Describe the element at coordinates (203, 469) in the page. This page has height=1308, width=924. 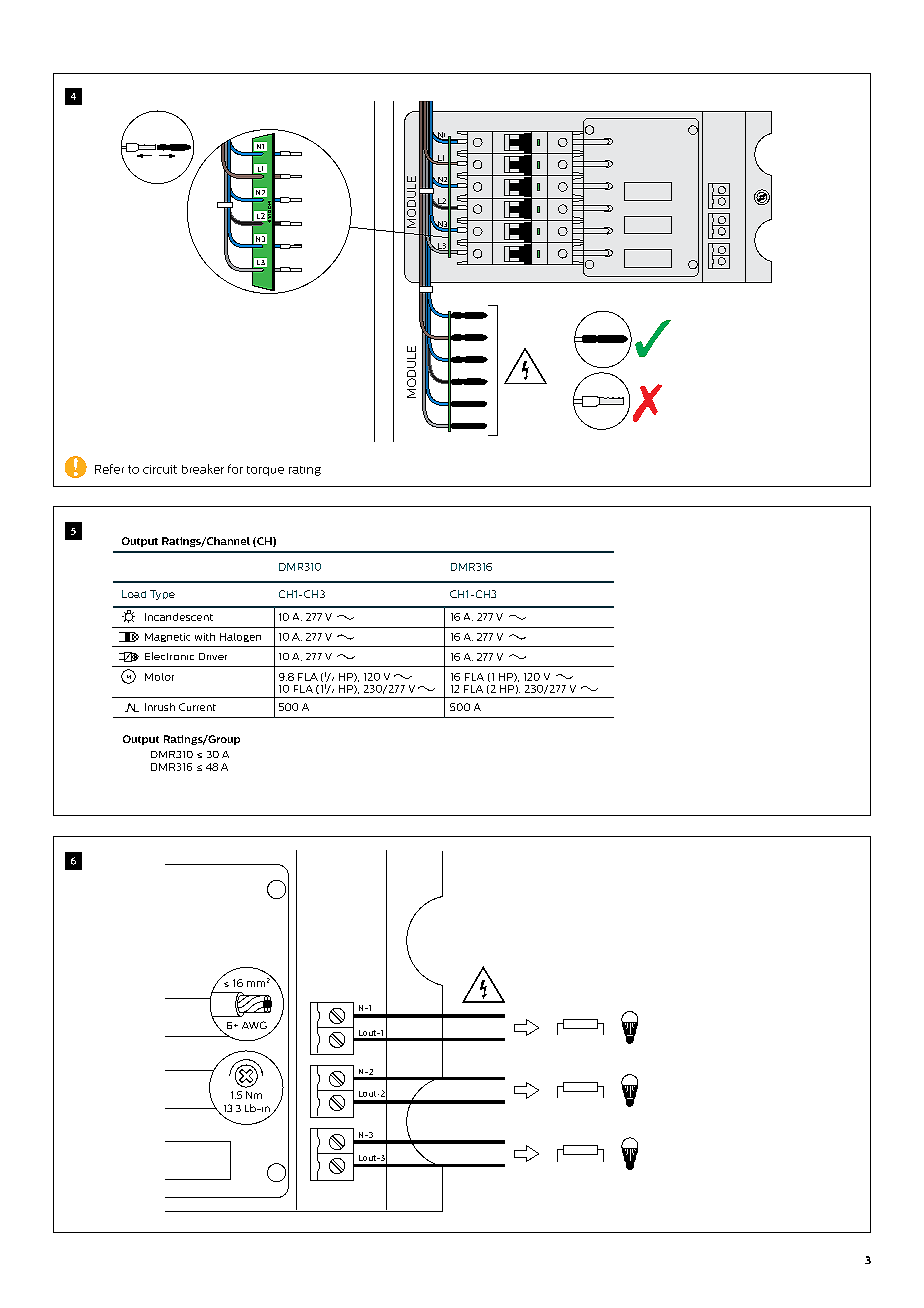
I see `breaker` at that location.
